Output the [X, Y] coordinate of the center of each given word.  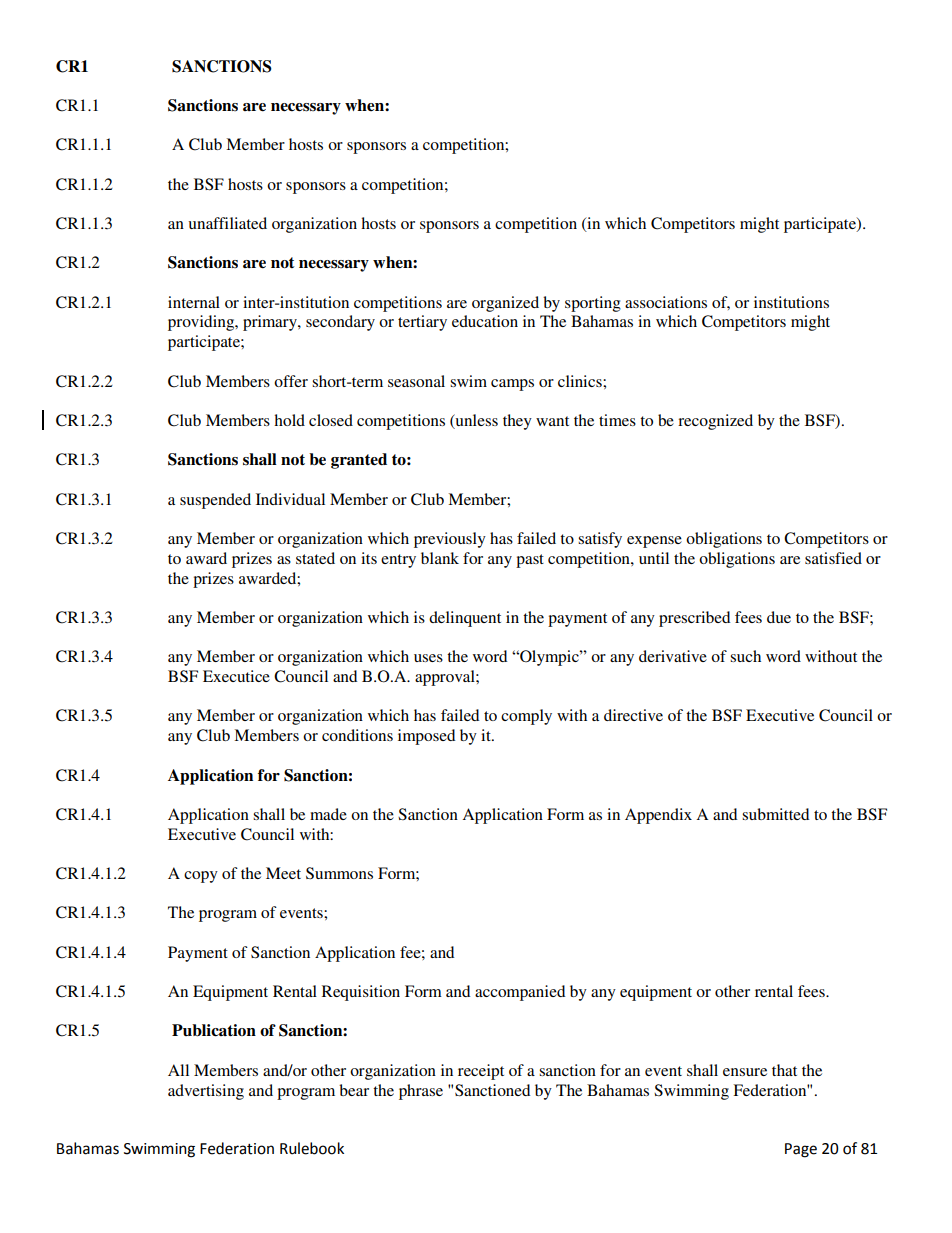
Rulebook [312, 1148]
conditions [357, 735]
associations [666, 302]
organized [505, 304]
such [745, 656]
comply [526, 717]
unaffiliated [228, 223]
